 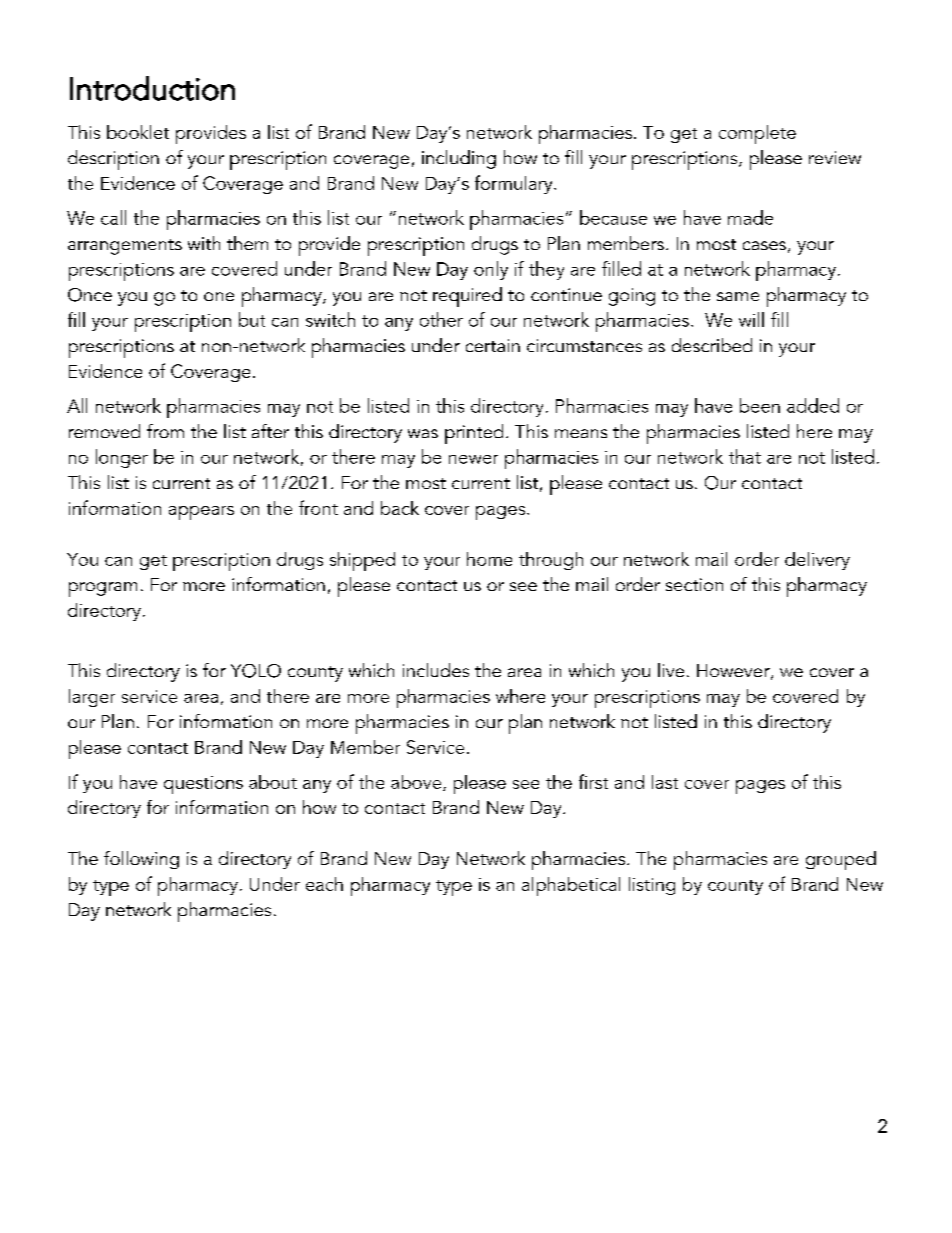 What do you see at coordinates (841, 860) in the image?
I see `grouped` at bounding box center [841, 860].
